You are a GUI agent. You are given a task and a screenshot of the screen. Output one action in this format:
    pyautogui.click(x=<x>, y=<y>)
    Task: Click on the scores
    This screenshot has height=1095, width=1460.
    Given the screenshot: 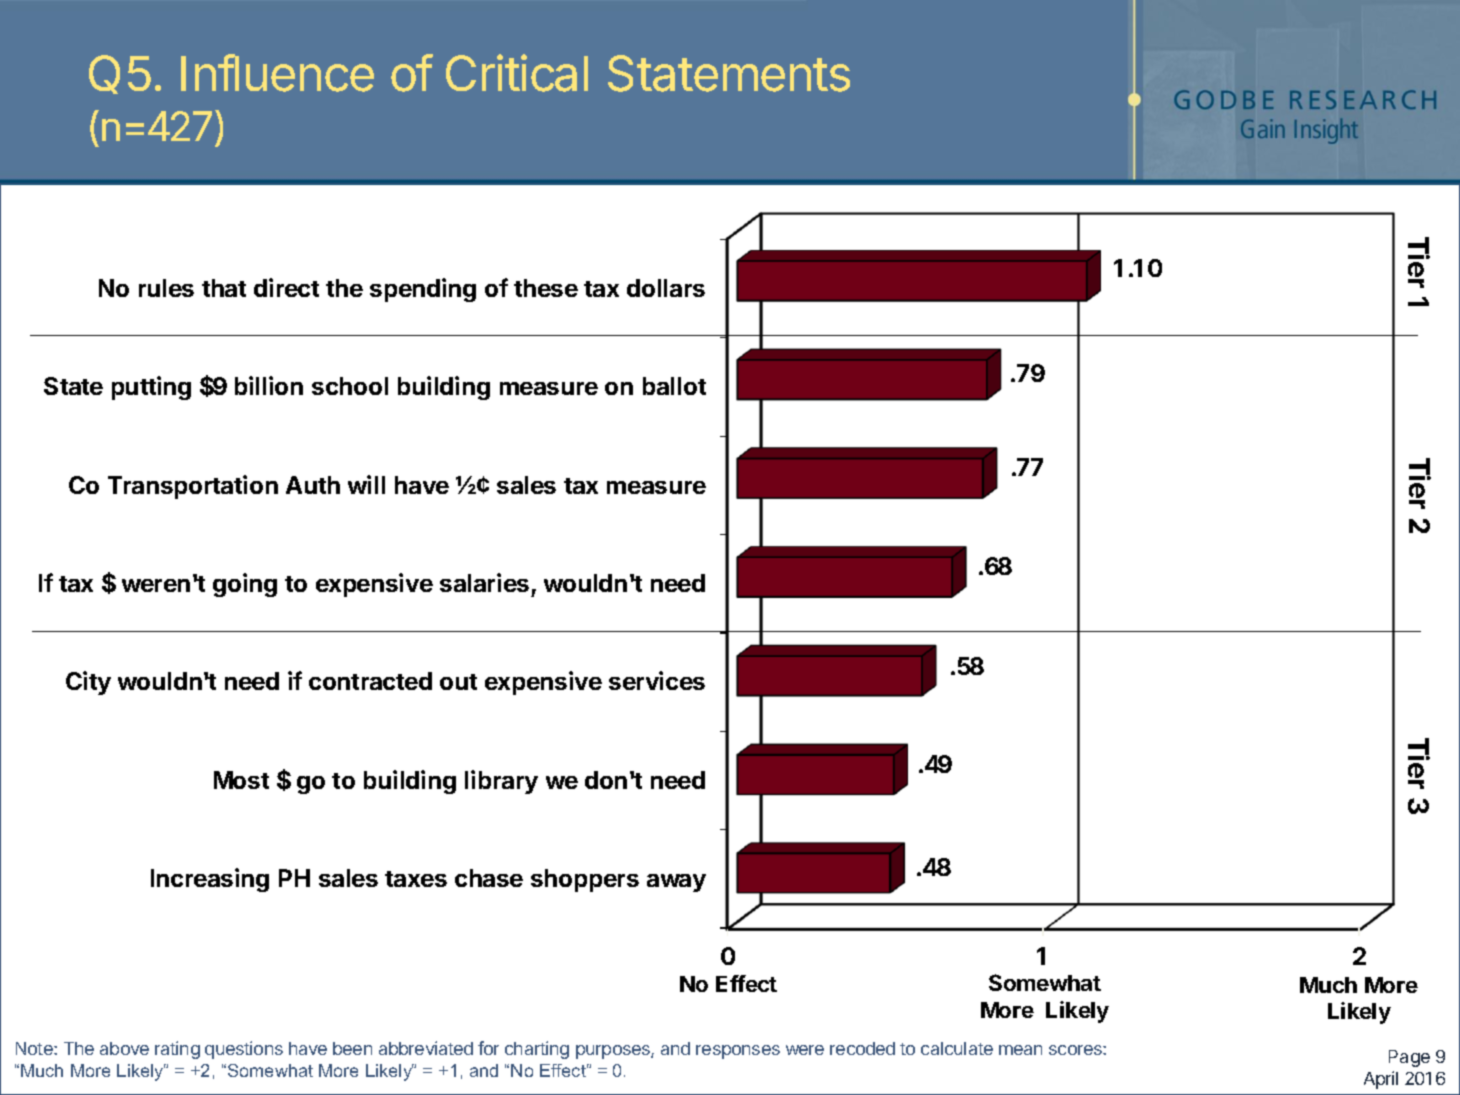 What is the action you would take?
    pyautogui.click(x=1076, y=1050)
